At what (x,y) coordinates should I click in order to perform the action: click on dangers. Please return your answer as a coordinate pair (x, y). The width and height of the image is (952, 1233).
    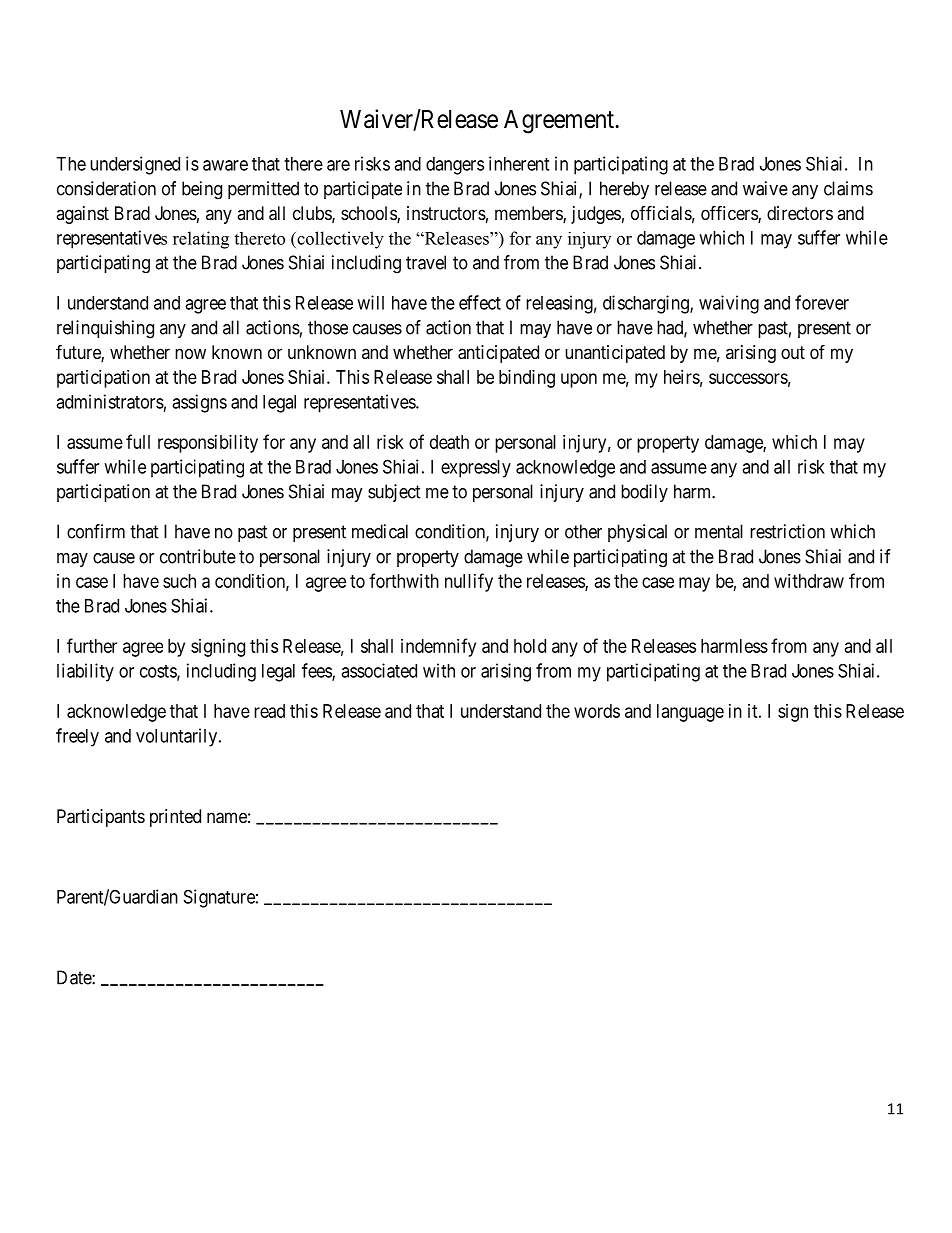
    Looking at the image, I should click on (455, 166).
